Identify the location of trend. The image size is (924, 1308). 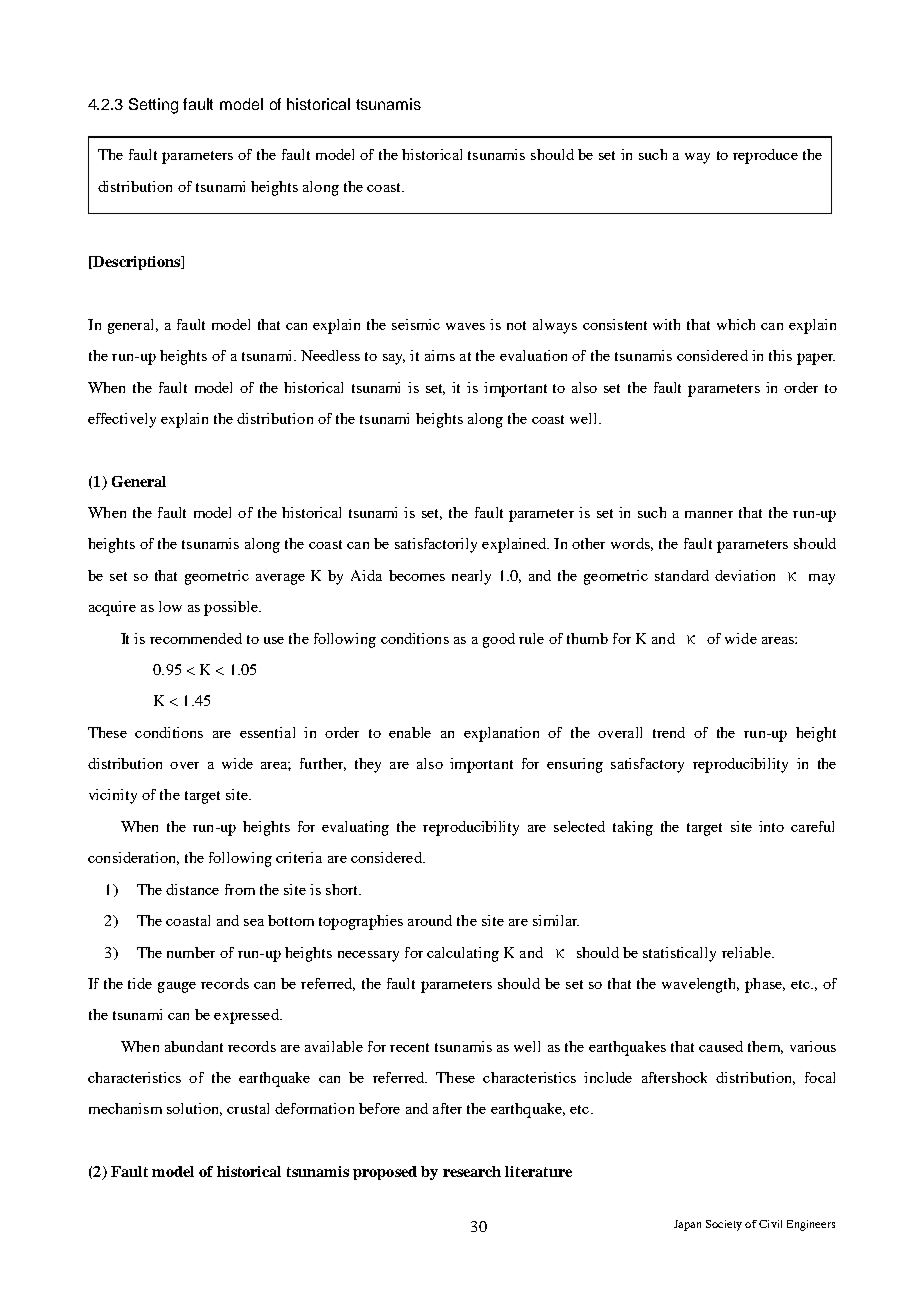
(669, 732).
